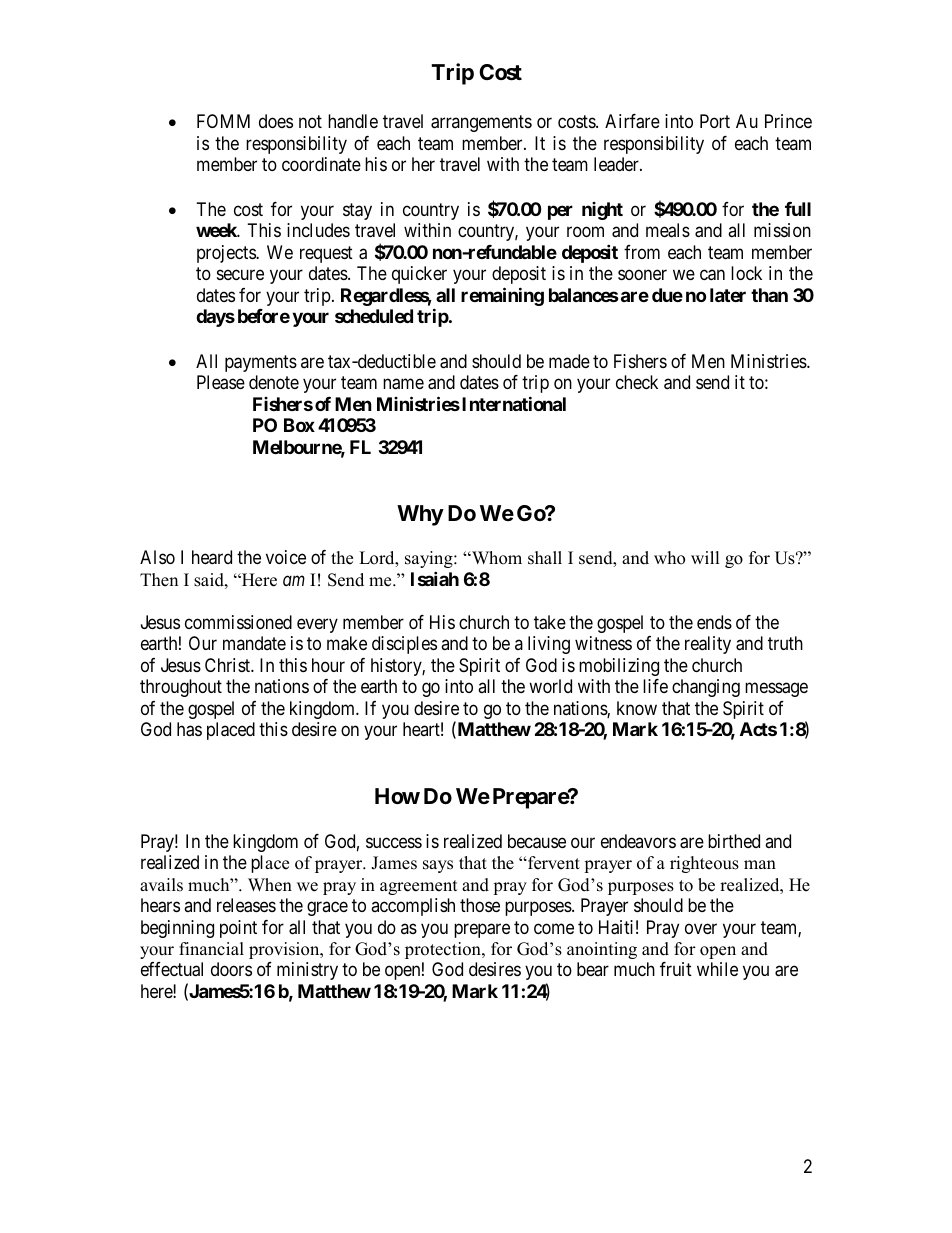 This screenshot has height=1233, width=952. What do you see at coordinates (514, 403) in the screenshot?
I see `International` at bounding box center [514, 403].
